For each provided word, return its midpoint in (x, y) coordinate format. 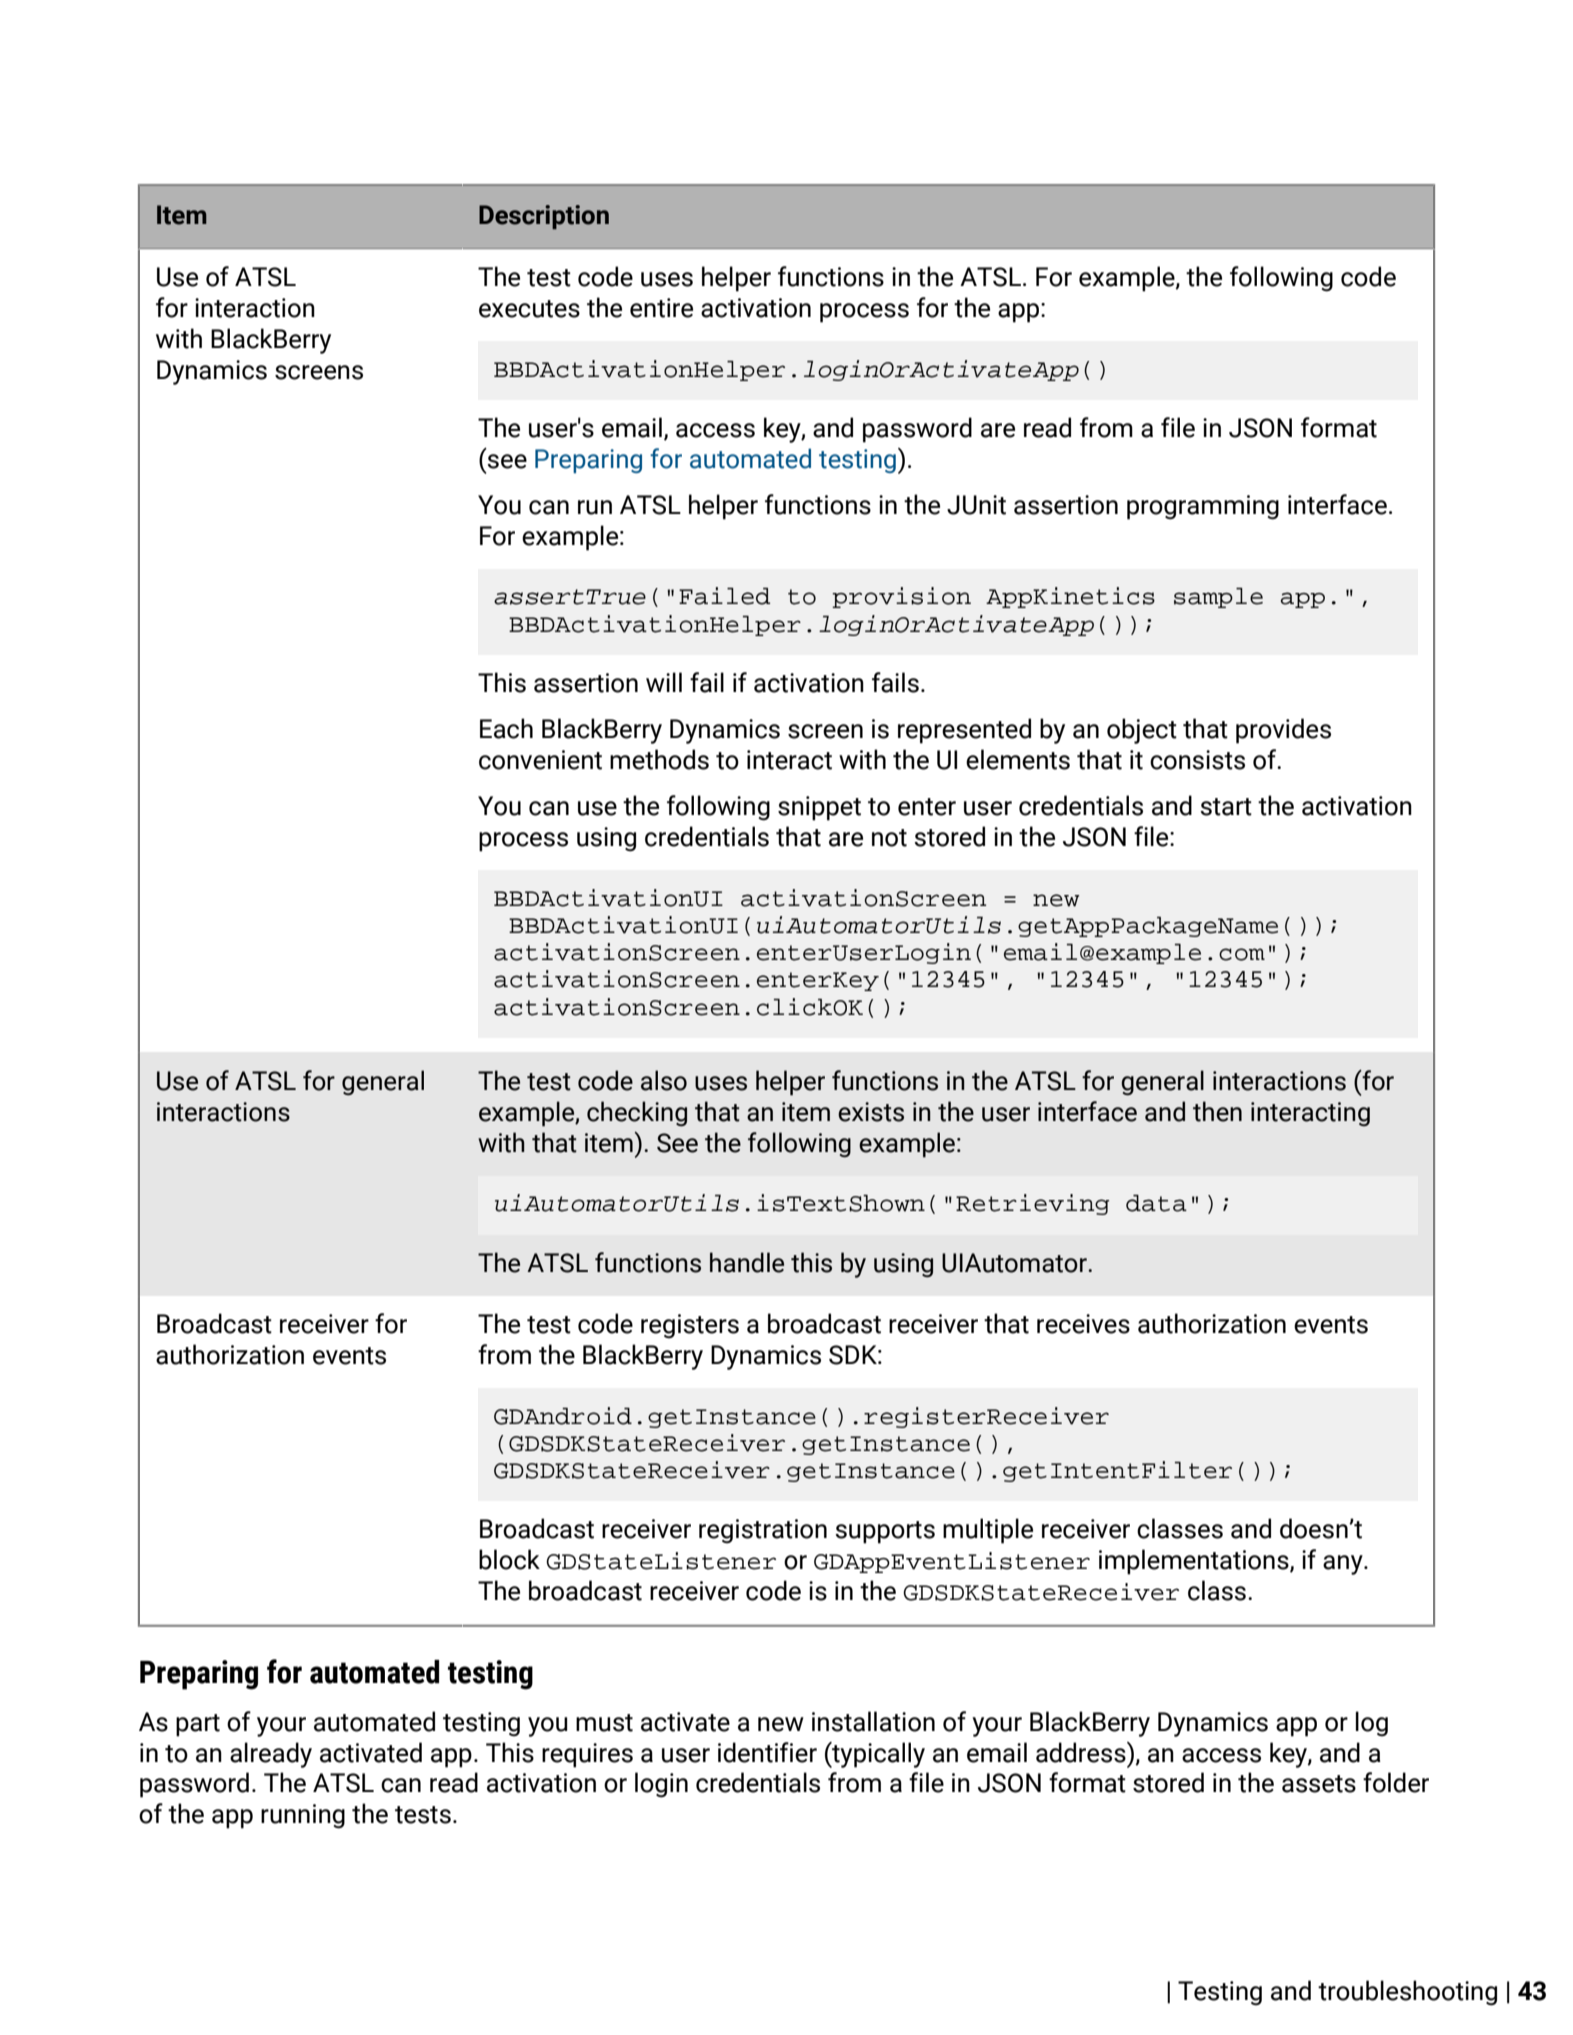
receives (1083, 1324)
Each (506, 728)
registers (690, 1326)
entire (661, 308)
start (1226, 807)
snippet (819, 808)
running (303, 1816)
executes (529, 309)
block (509, 1559)
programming (1203, 507)
